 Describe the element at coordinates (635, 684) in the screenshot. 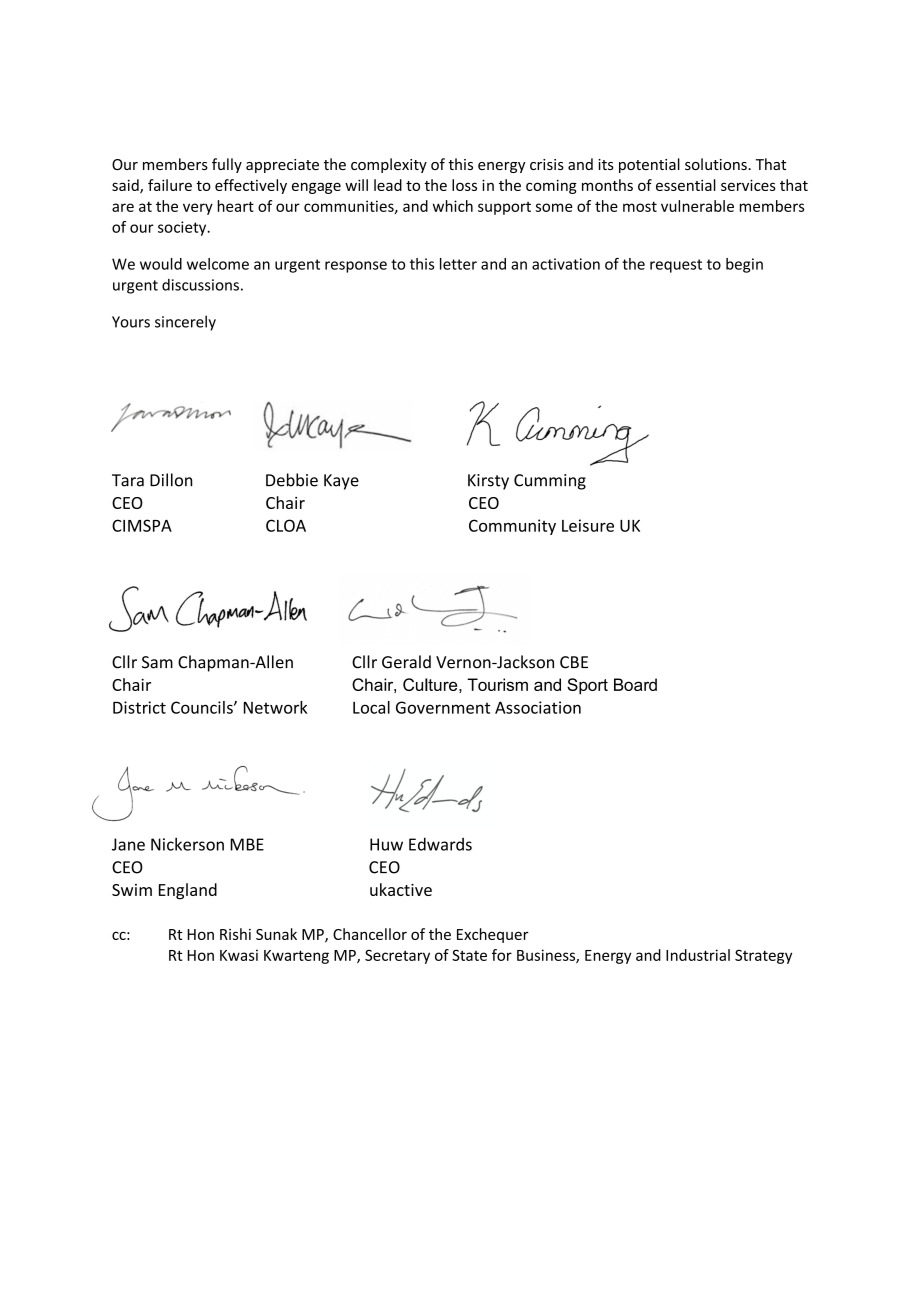

I see `Board` at that location.
